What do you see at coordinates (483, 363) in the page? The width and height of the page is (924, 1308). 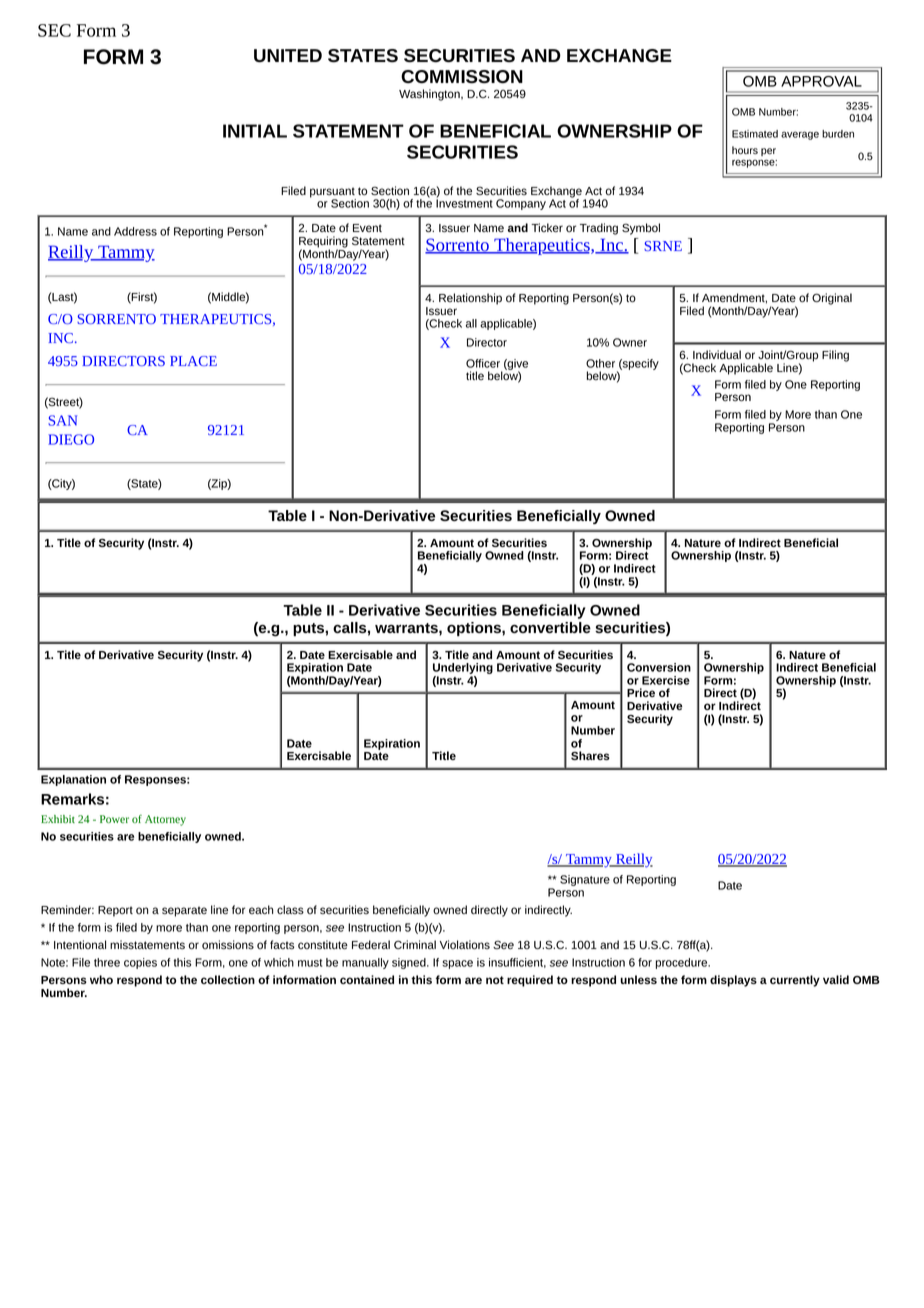 I see `Officer` at bounding box center [483, 363].
